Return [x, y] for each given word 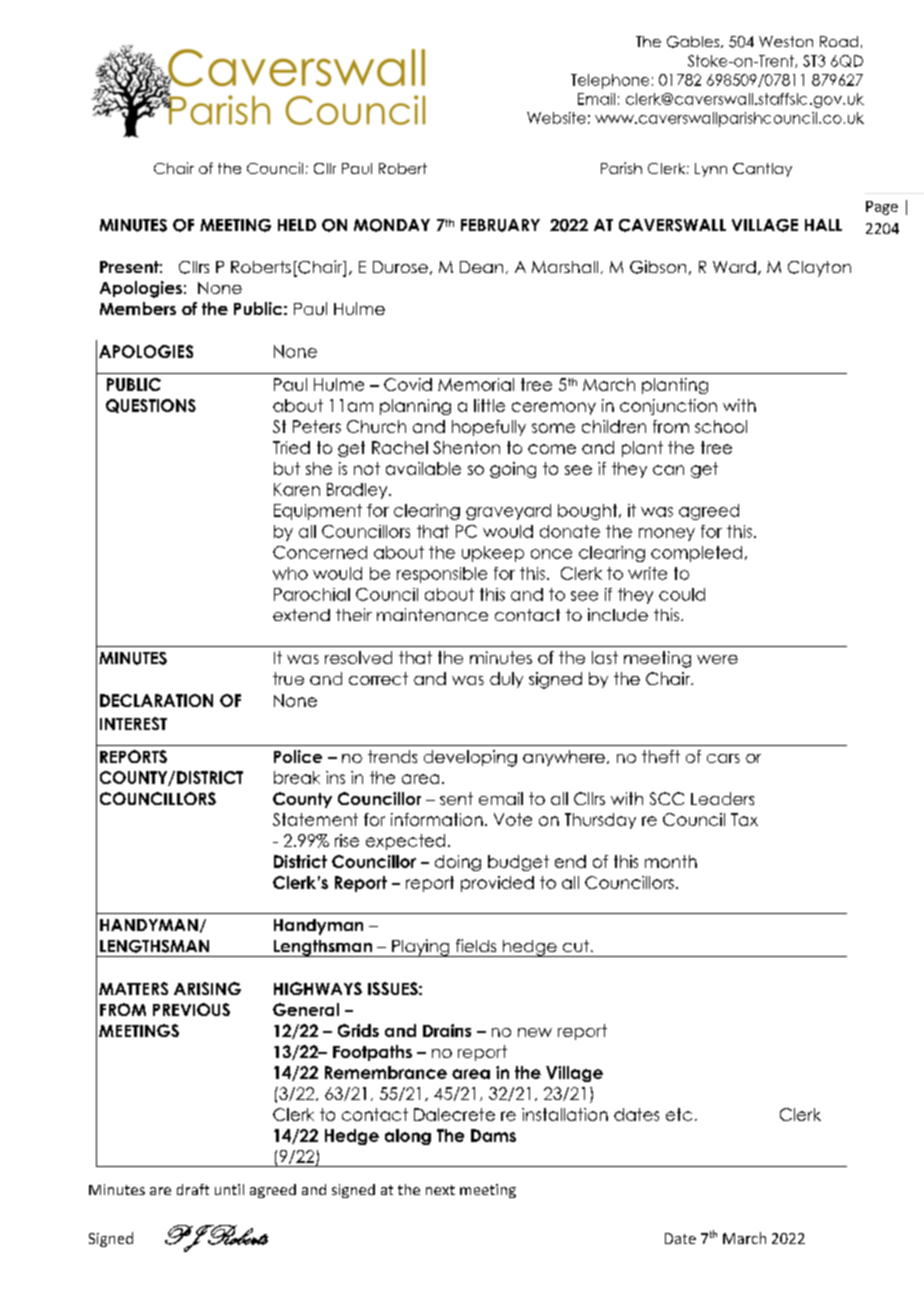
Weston [786, 41]
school [721, 426]
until [229, 1189]
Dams [493, 1135]
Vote [513, 819]
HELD [297, 225]
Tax [744, 819]
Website [556, 118]
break [297, 777]
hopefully [489, 428]
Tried [291, 447]
